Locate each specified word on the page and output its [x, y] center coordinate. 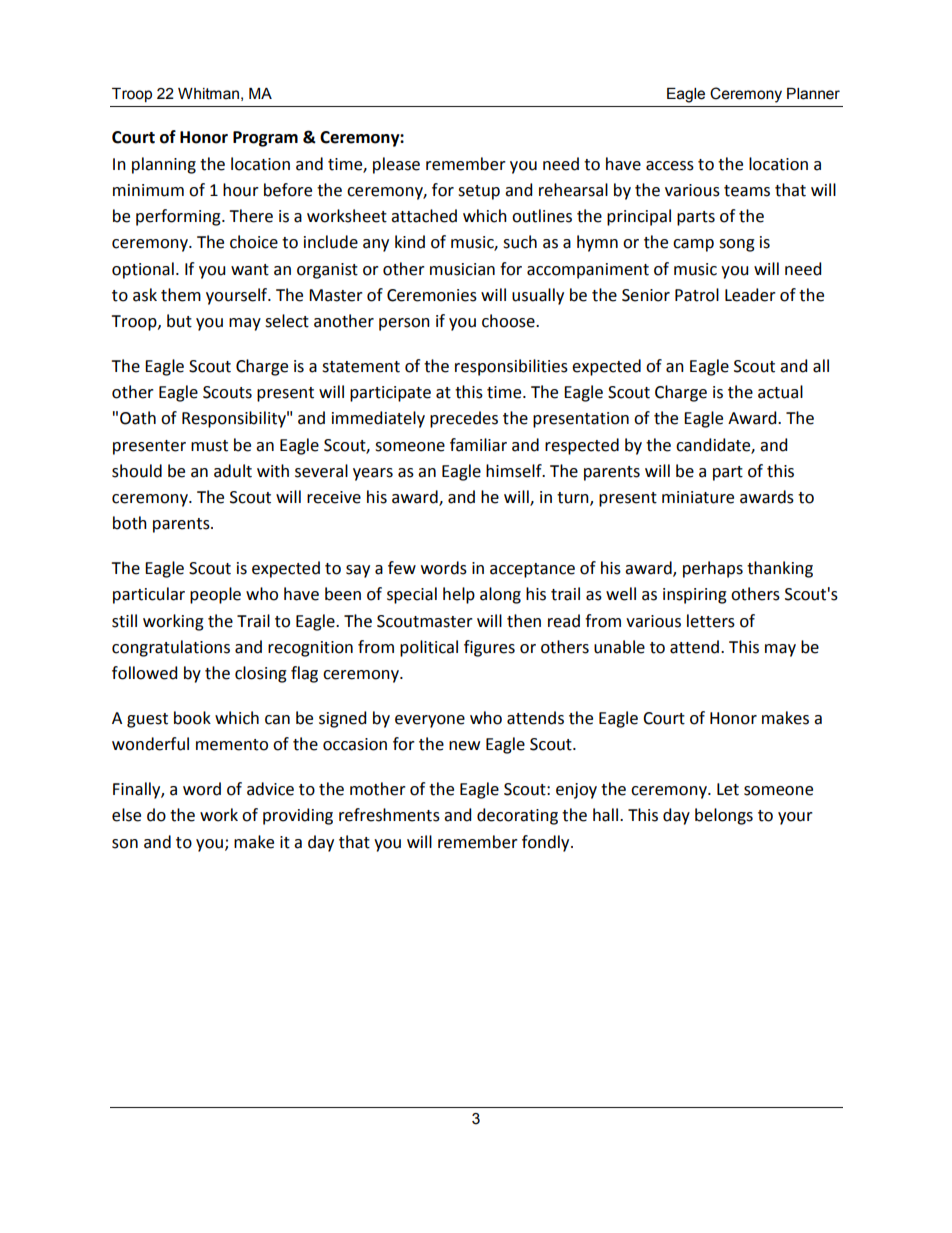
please [396, 165]
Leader [750, 295]
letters [711, 621]
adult [233, 471]
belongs [724, 816]
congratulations [171, 648]
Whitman [208, 94]
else [126, 815]
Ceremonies [432, 295]
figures [489, 648]
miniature [698, 497]
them [181, 295]
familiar [478, 445]
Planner [813, 94]
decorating [517, 816]
